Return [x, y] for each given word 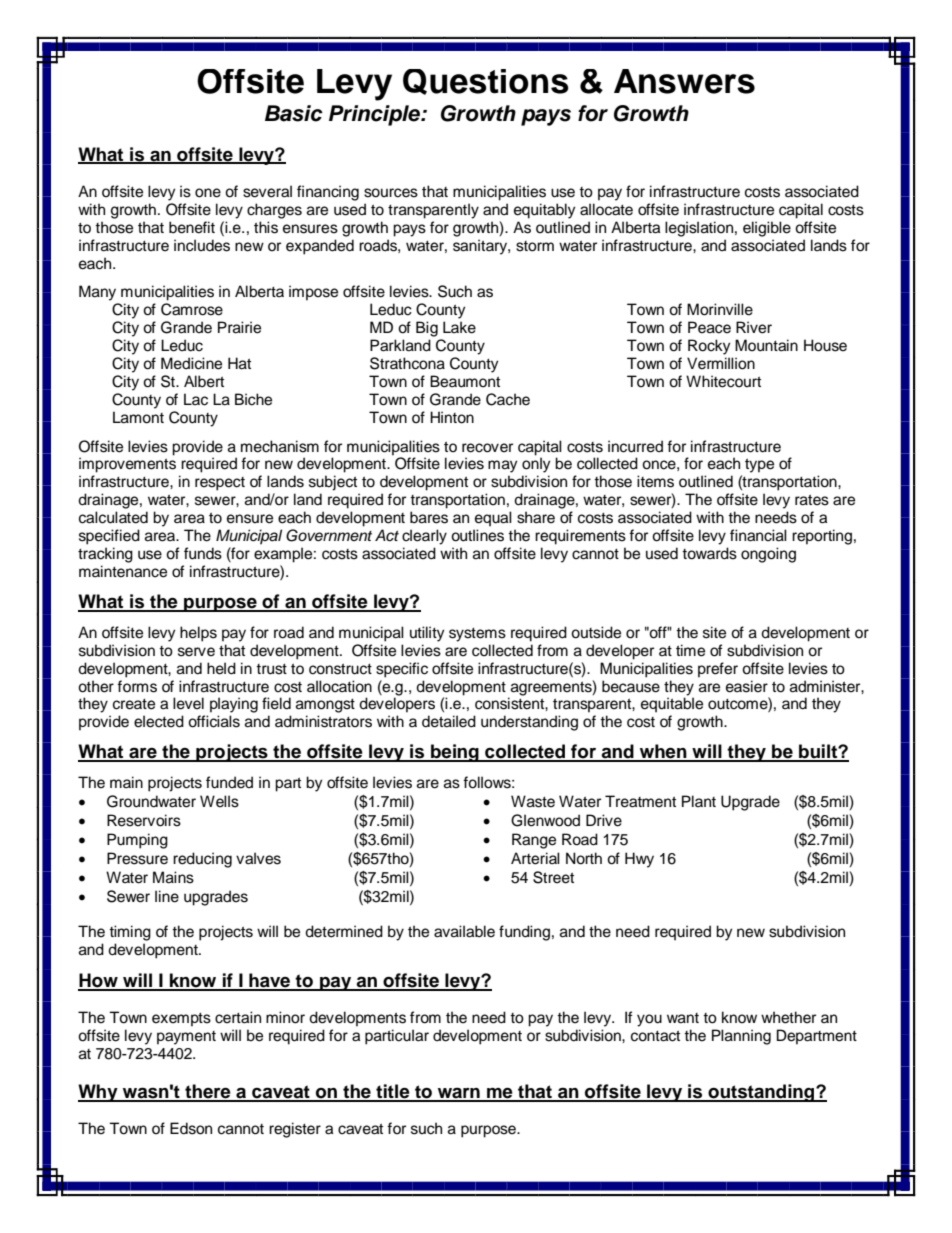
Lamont [138, 417]
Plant [699, 801]
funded [229, 782]
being [455, 753]
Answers [684, 81]
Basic [294, 113]
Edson [191, 1128]
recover [487, 448]
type [759, 465]
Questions [486, 82]
